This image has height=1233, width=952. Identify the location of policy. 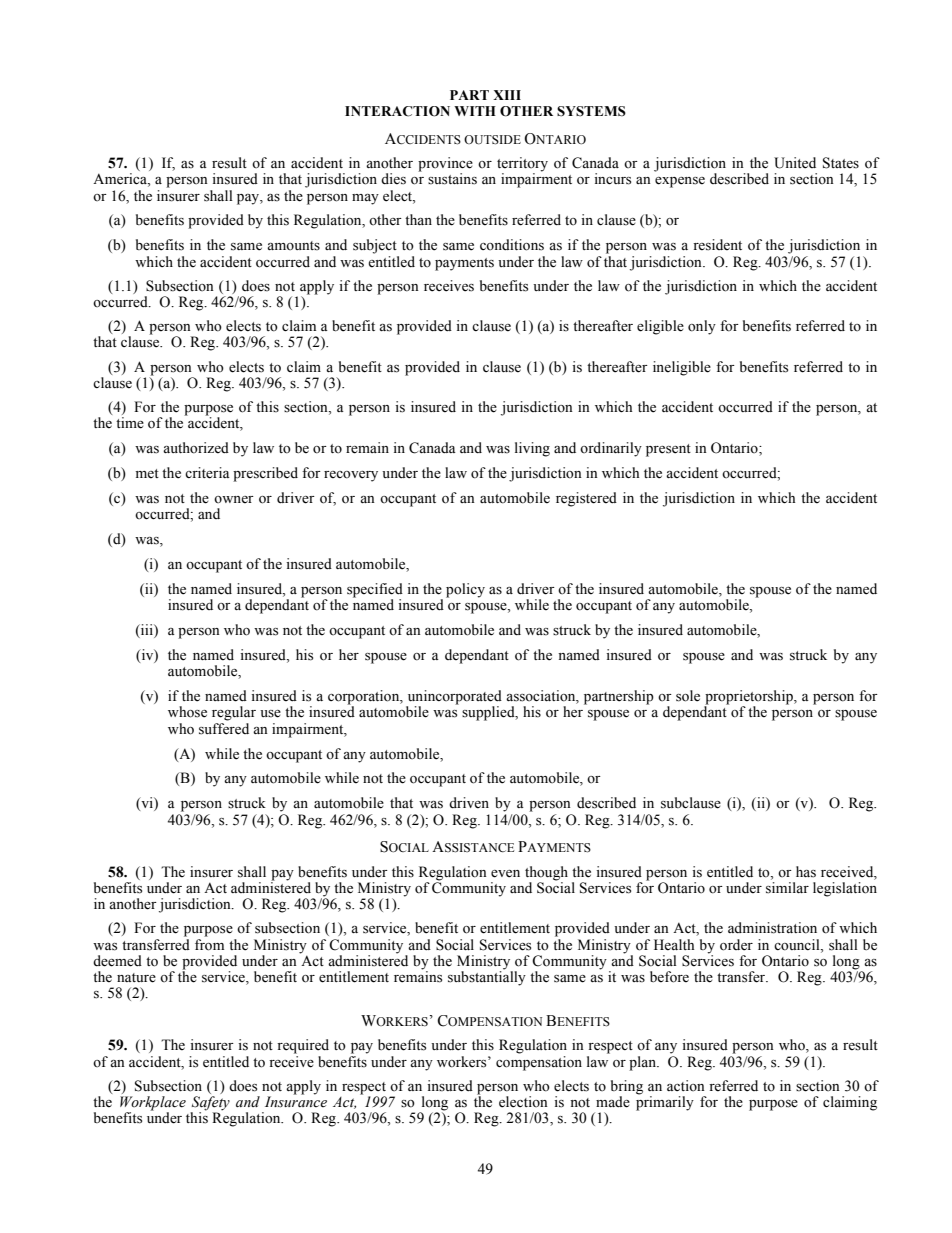
(465, 590).
